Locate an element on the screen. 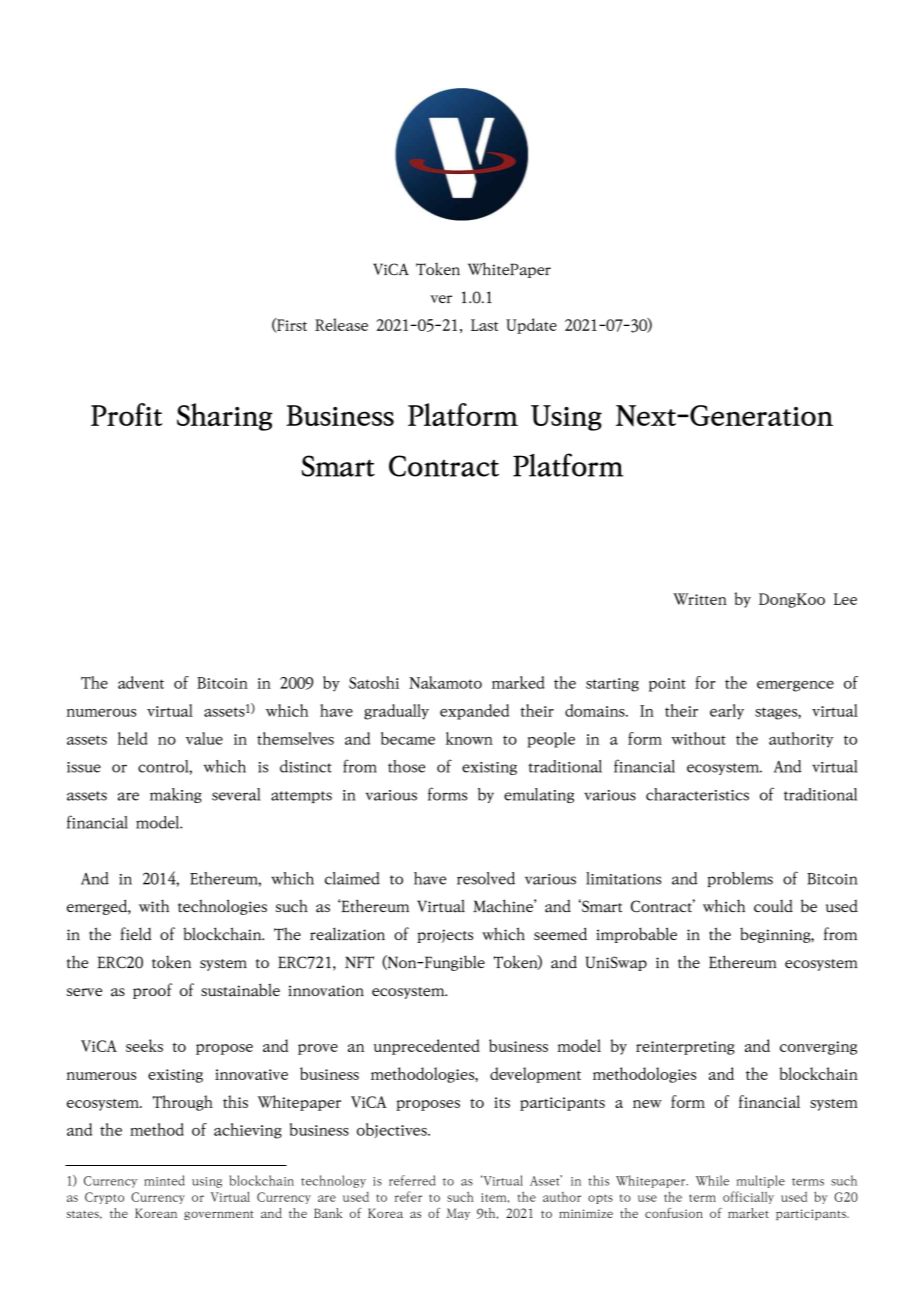 The height and width of the screenshot is (1307, 924). could is located at coordinates (773, 906).
